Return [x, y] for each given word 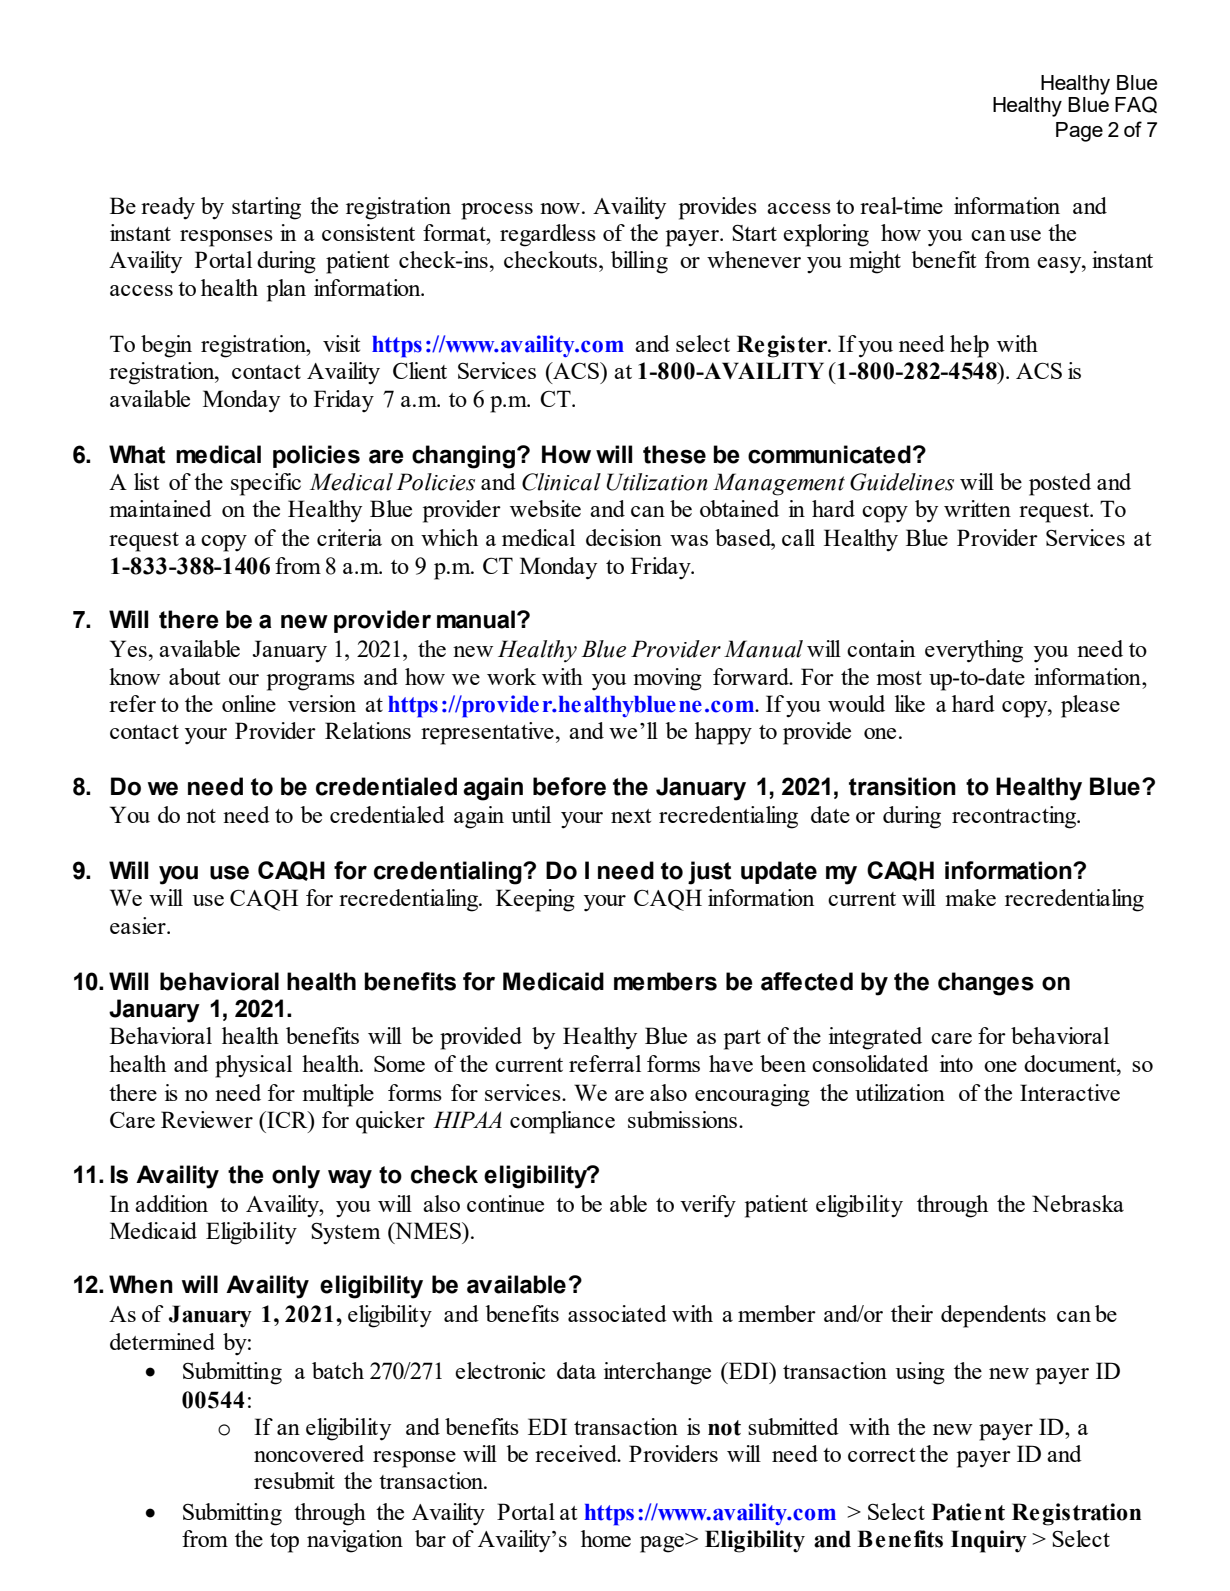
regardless [548, 235]
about [194, 676]
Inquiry [989, 1541]
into [956, 1063]
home [606, 1538]
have [731, 1063]
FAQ [1136, 104]
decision [624, 537]
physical [253, 1066]
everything [974, 651]
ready [168, 208]
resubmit [294, 1480]
